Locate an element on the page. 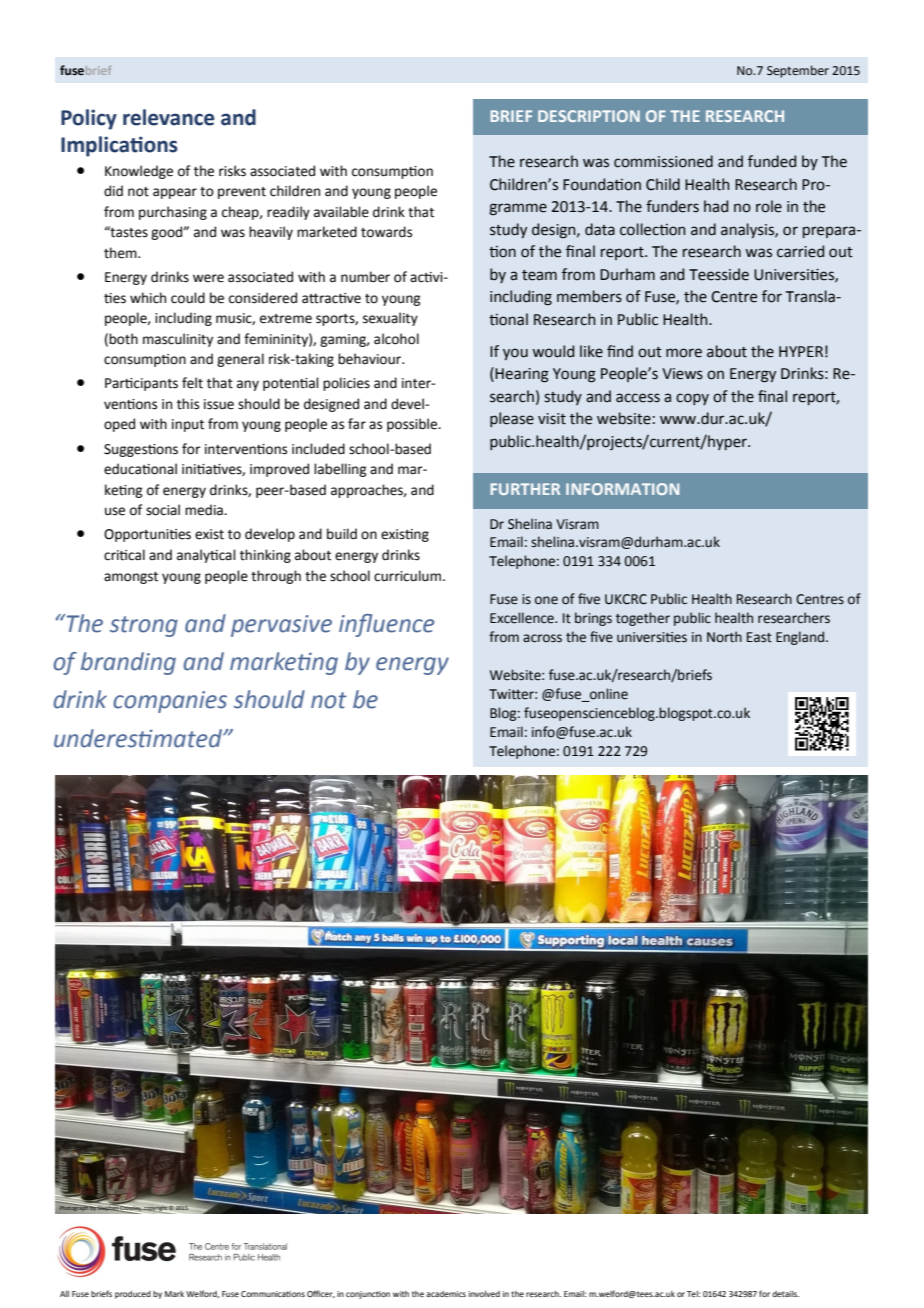 The image size is (924, 1308). access is located at coordinates (638, 398).
